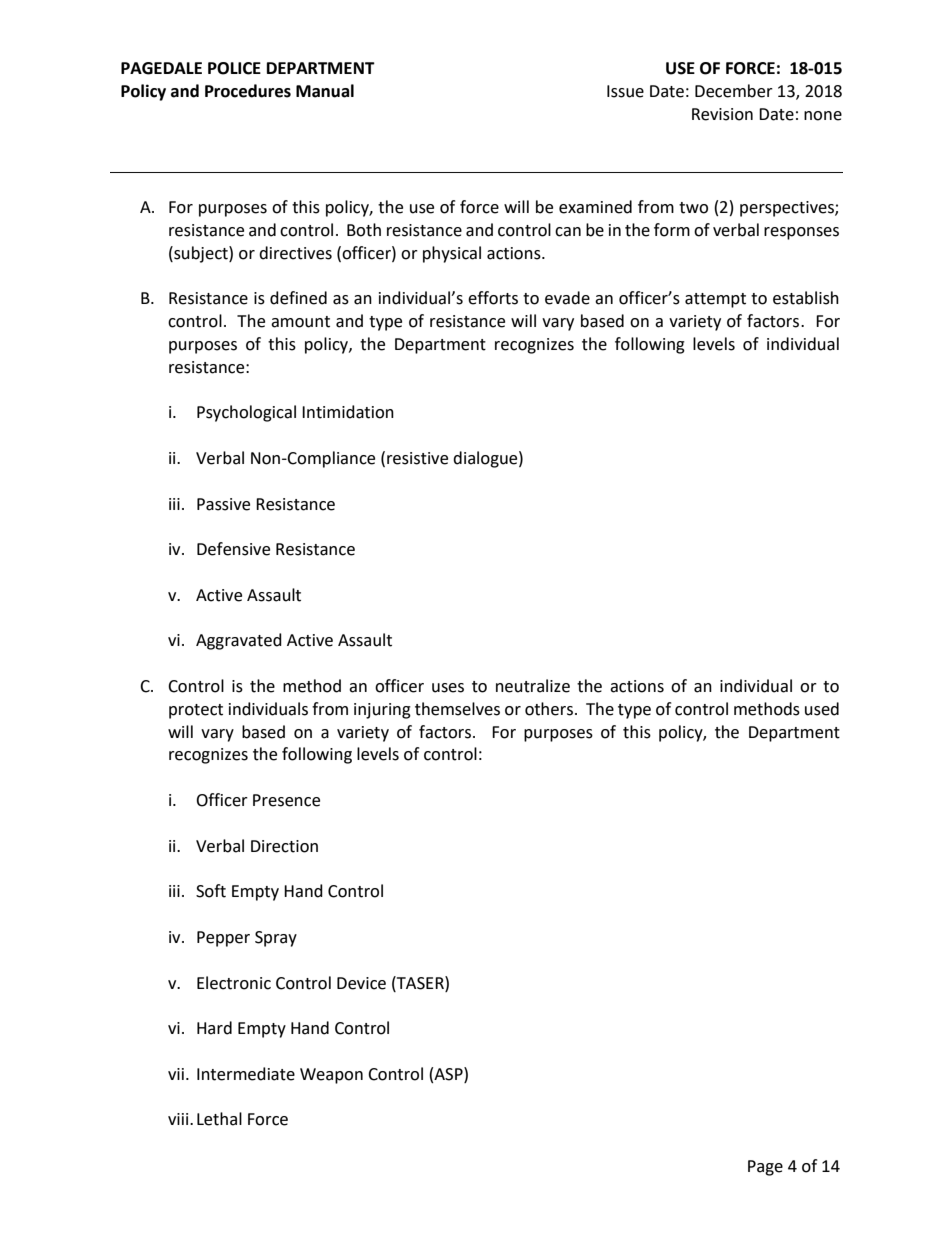  Describe the element at coordinates (533, 686) in the document. I see `neutralize` at that location.
